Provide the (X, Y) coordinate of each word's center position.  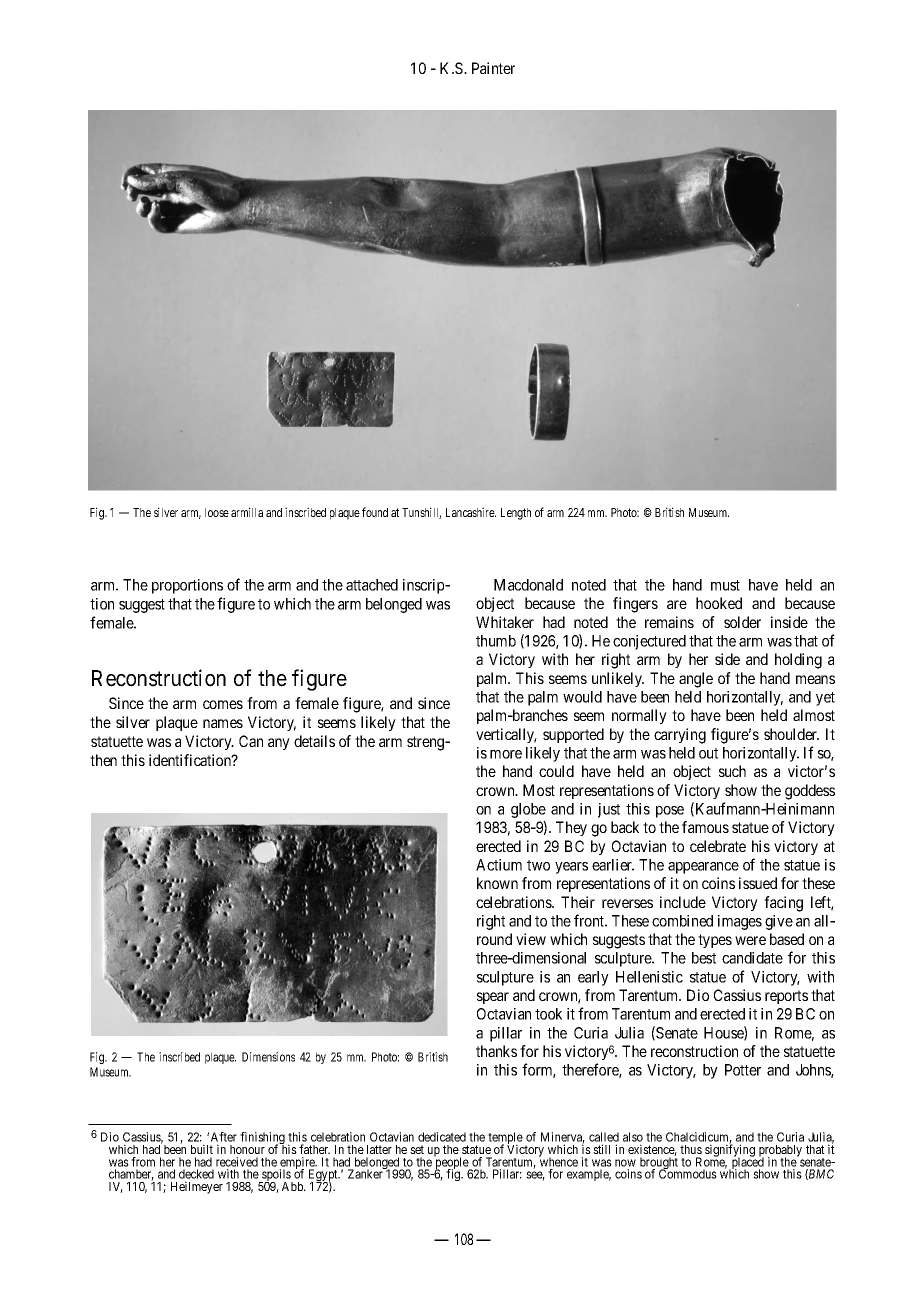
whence (558, 1161)
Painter (493, 68)
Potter (743, 1070)
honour (247, 1149)
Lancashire (471, 512)
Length (516, 514)
